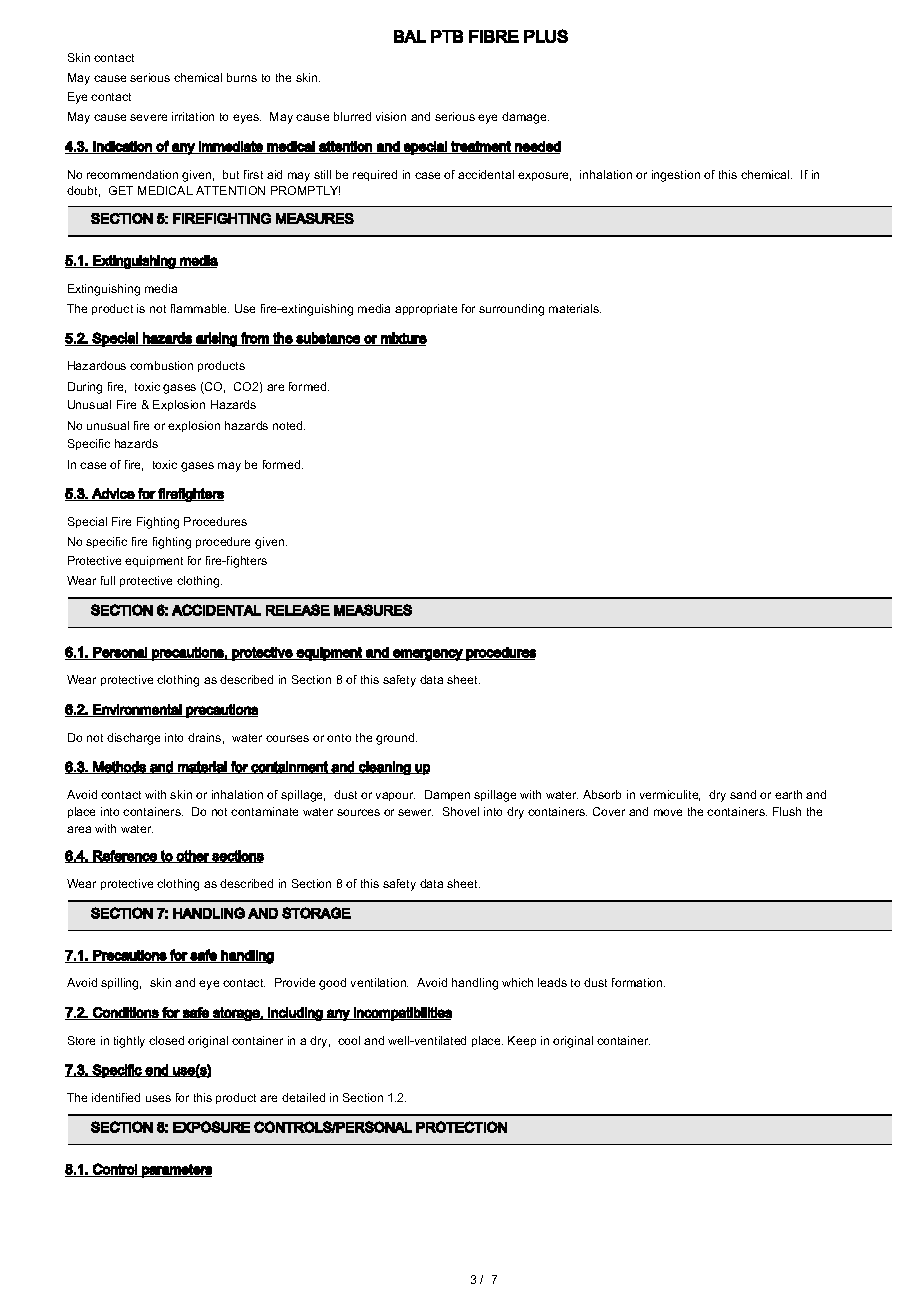 The height and width of the screenshot is (1307, 924). What do you see at coordinates (148, 117) in the screenshot?
I see `severe` at bounding box center [148, 117].
